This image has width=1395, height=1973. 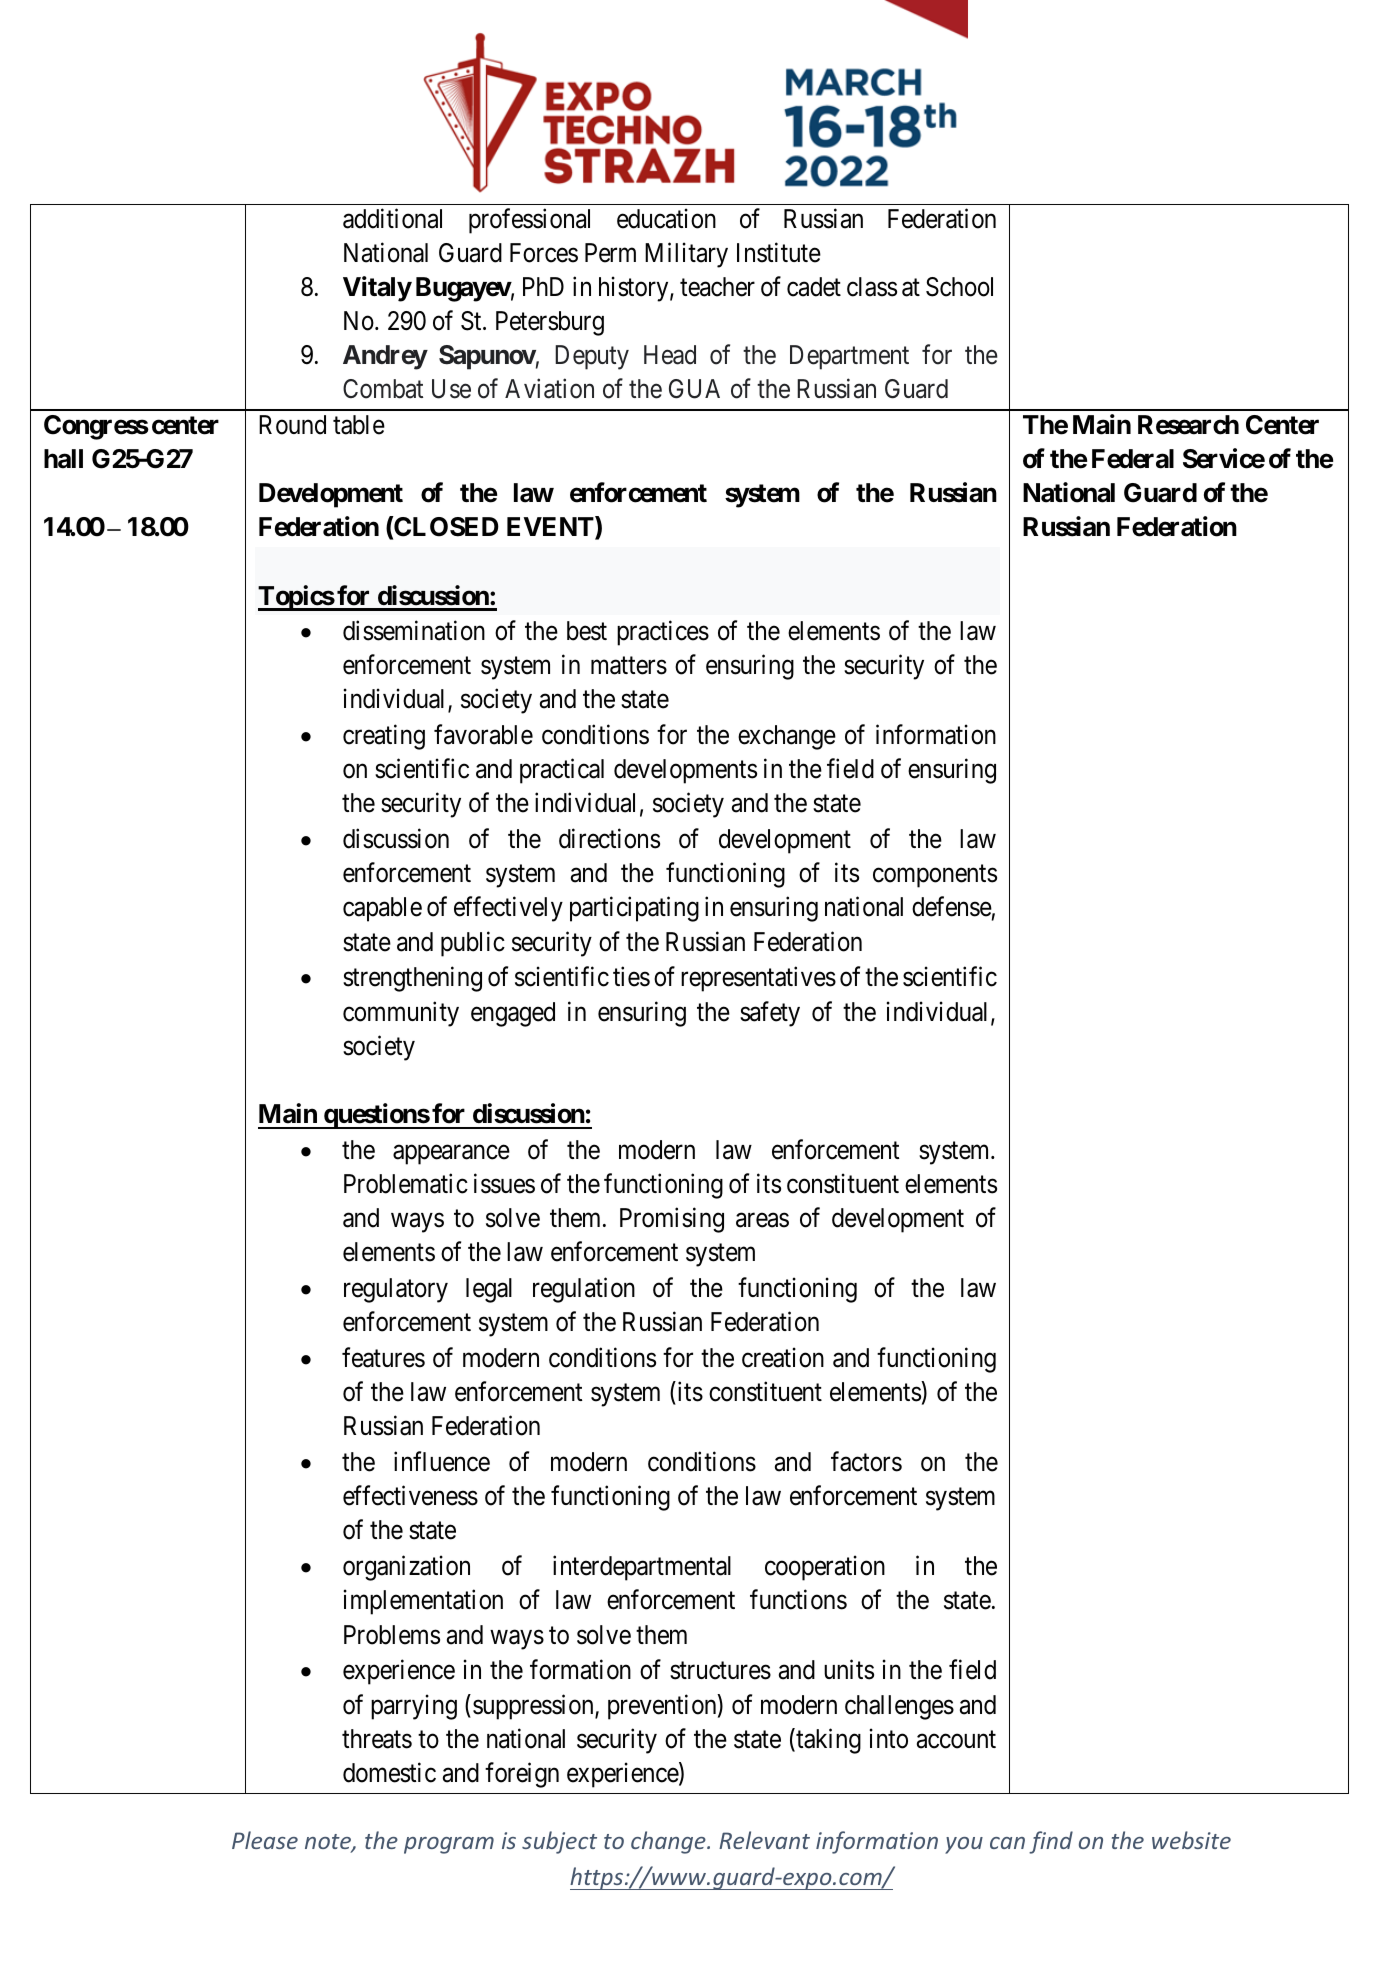 What do you see at coordinates (770, 1014) in the image?
I see `safety` at bounding box center [770, 1014].
